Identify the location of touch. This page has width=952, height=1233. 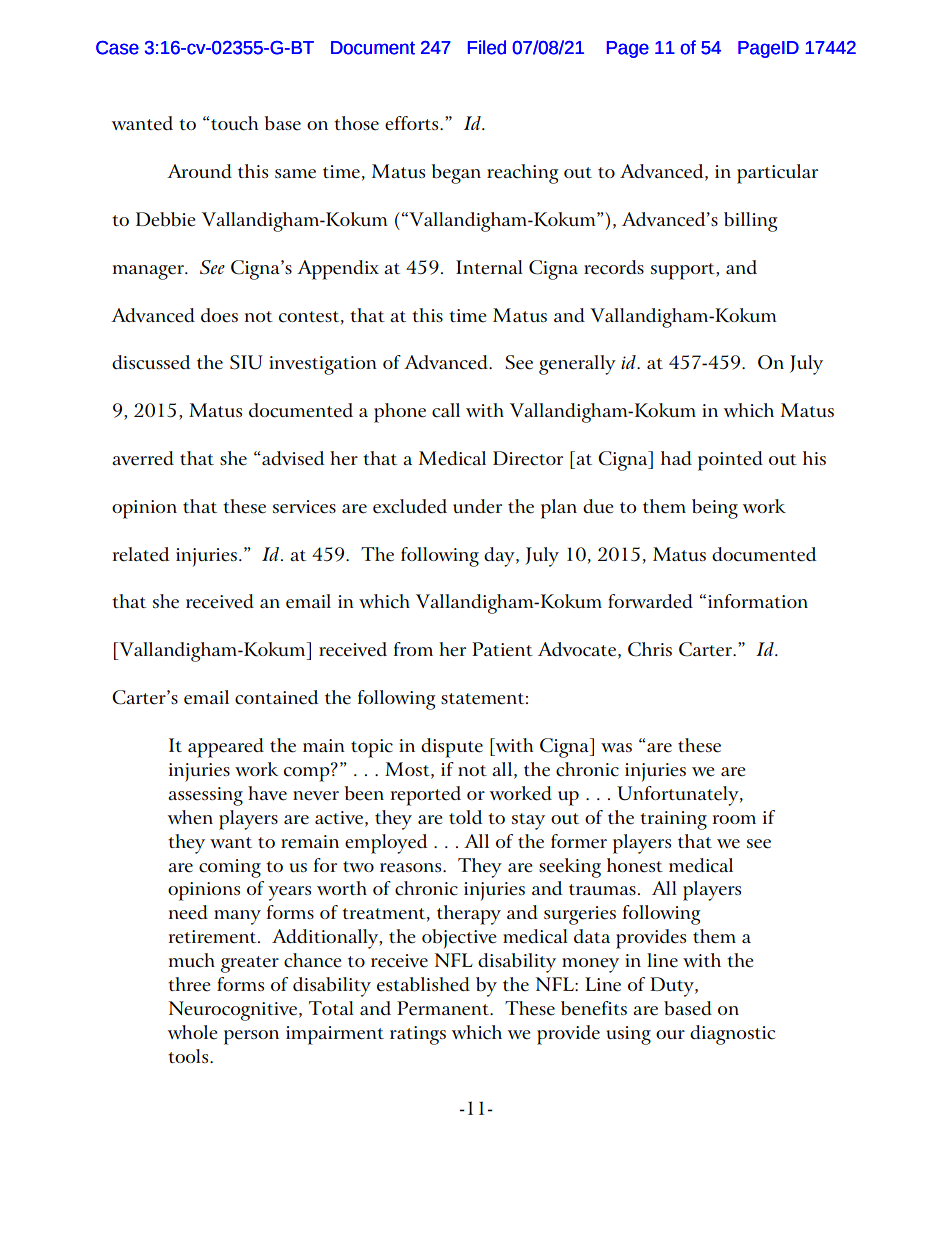
(233, 123).
